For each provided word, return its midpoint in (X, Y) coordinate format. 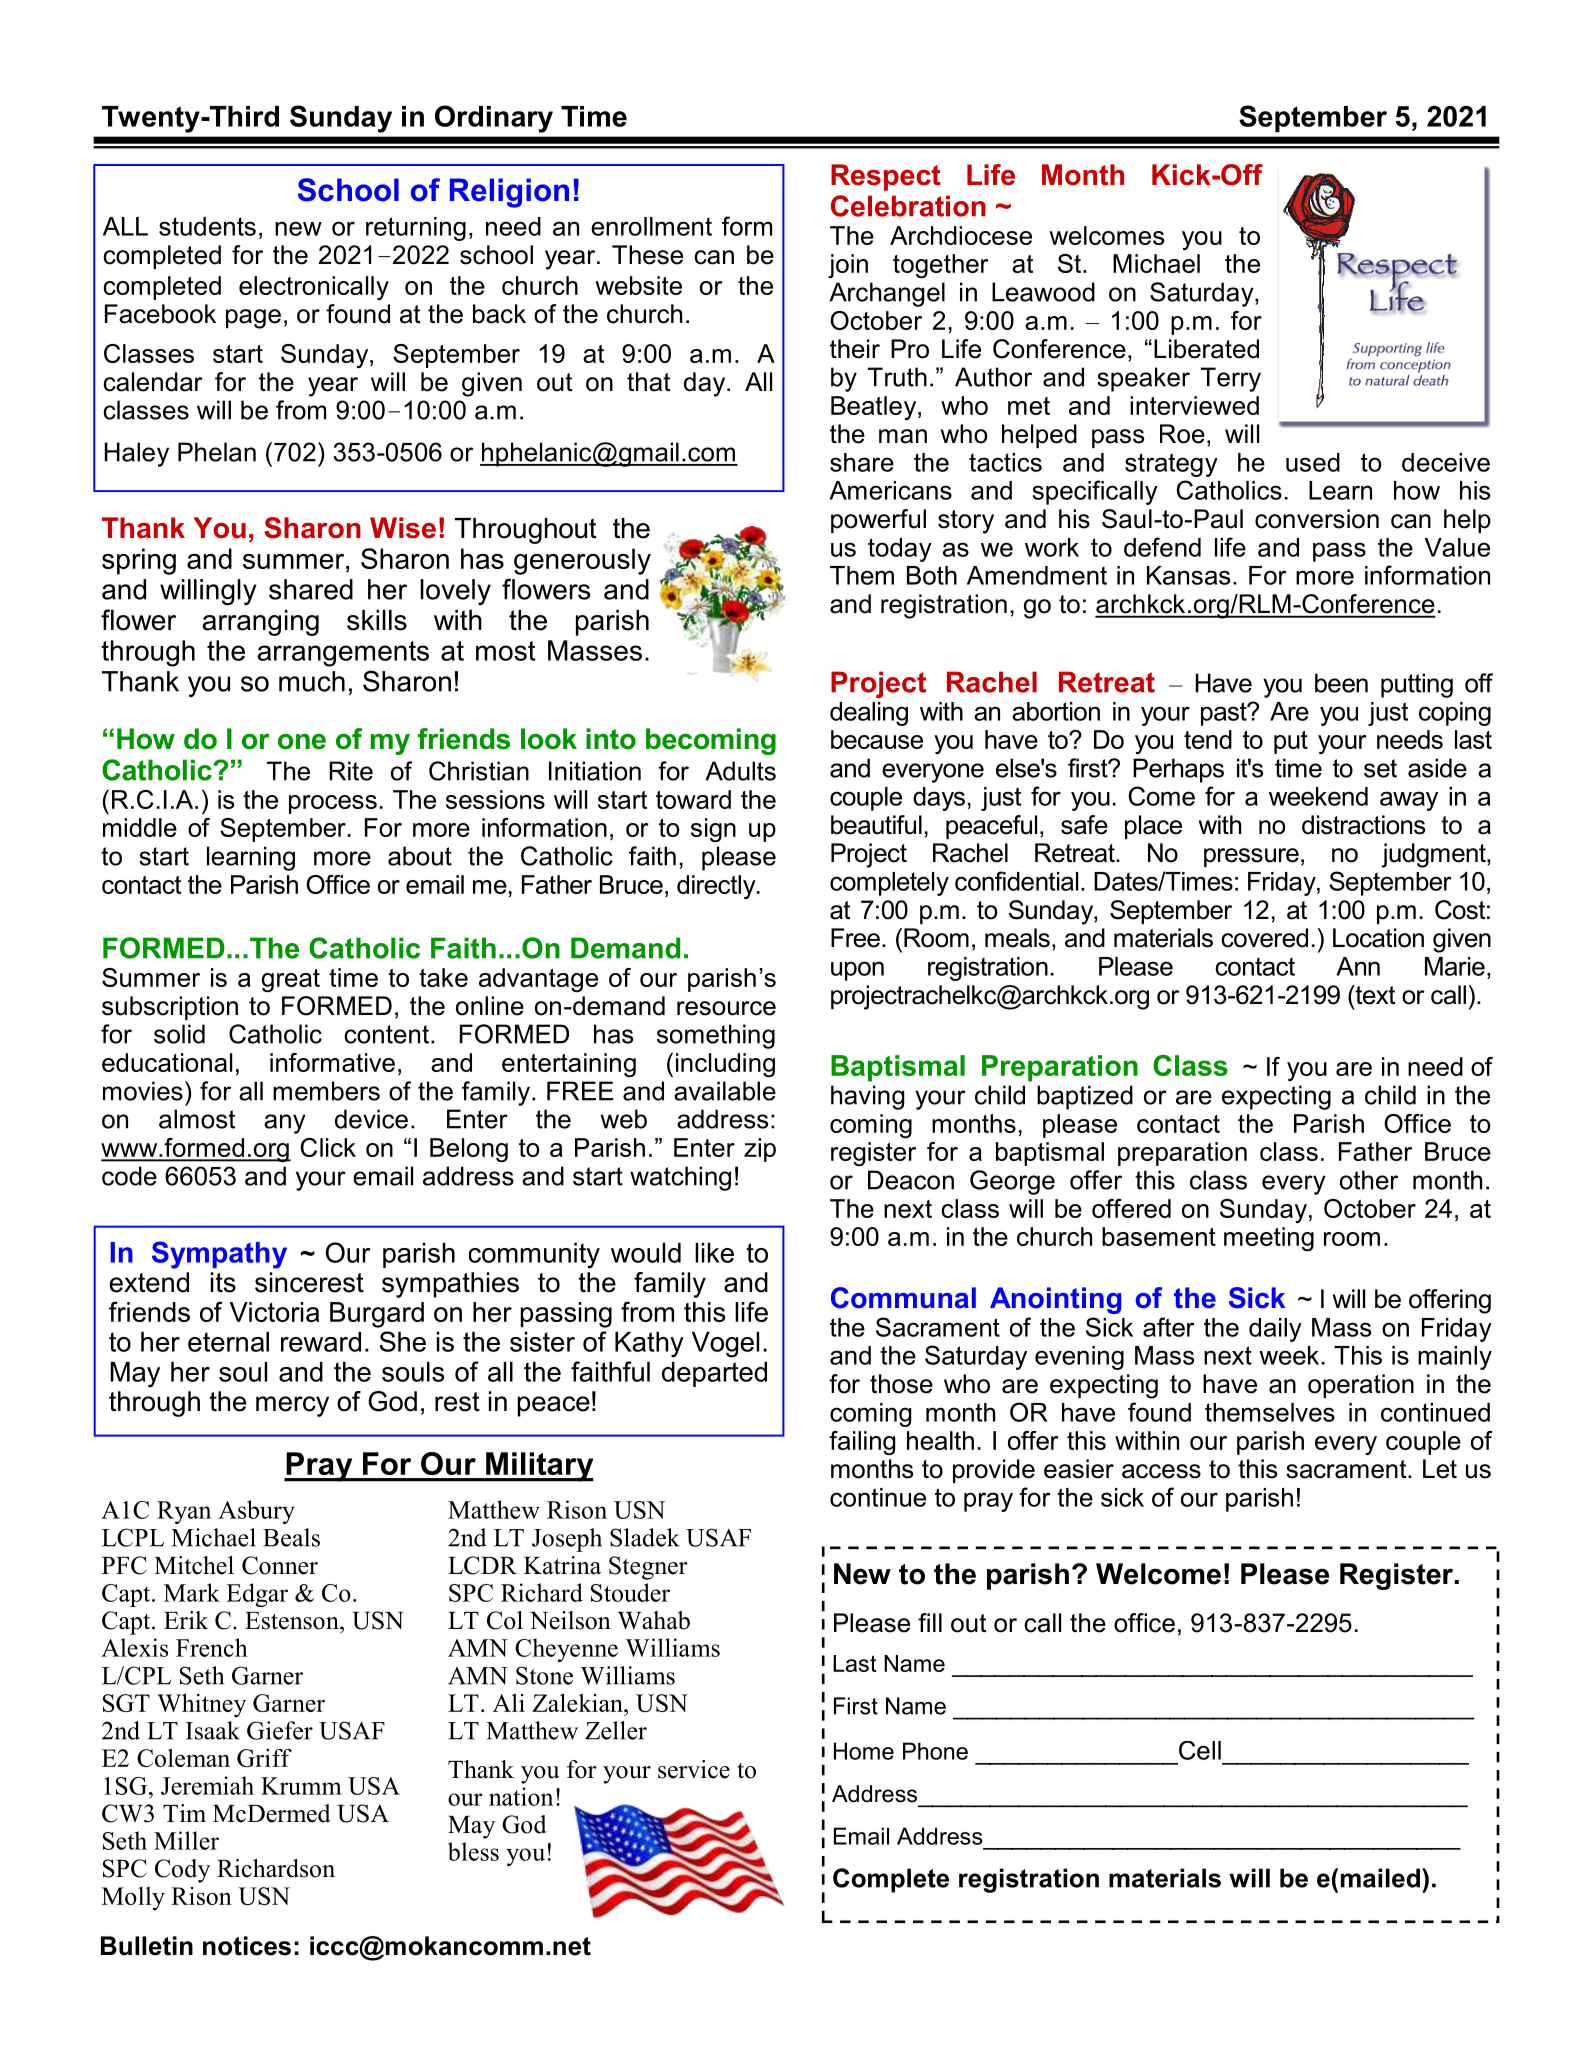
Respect (886, 177)
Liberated (1206, 349)
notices (247, 1946)
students (207, 226)
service (694, 1769)
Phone (935, 1751)
